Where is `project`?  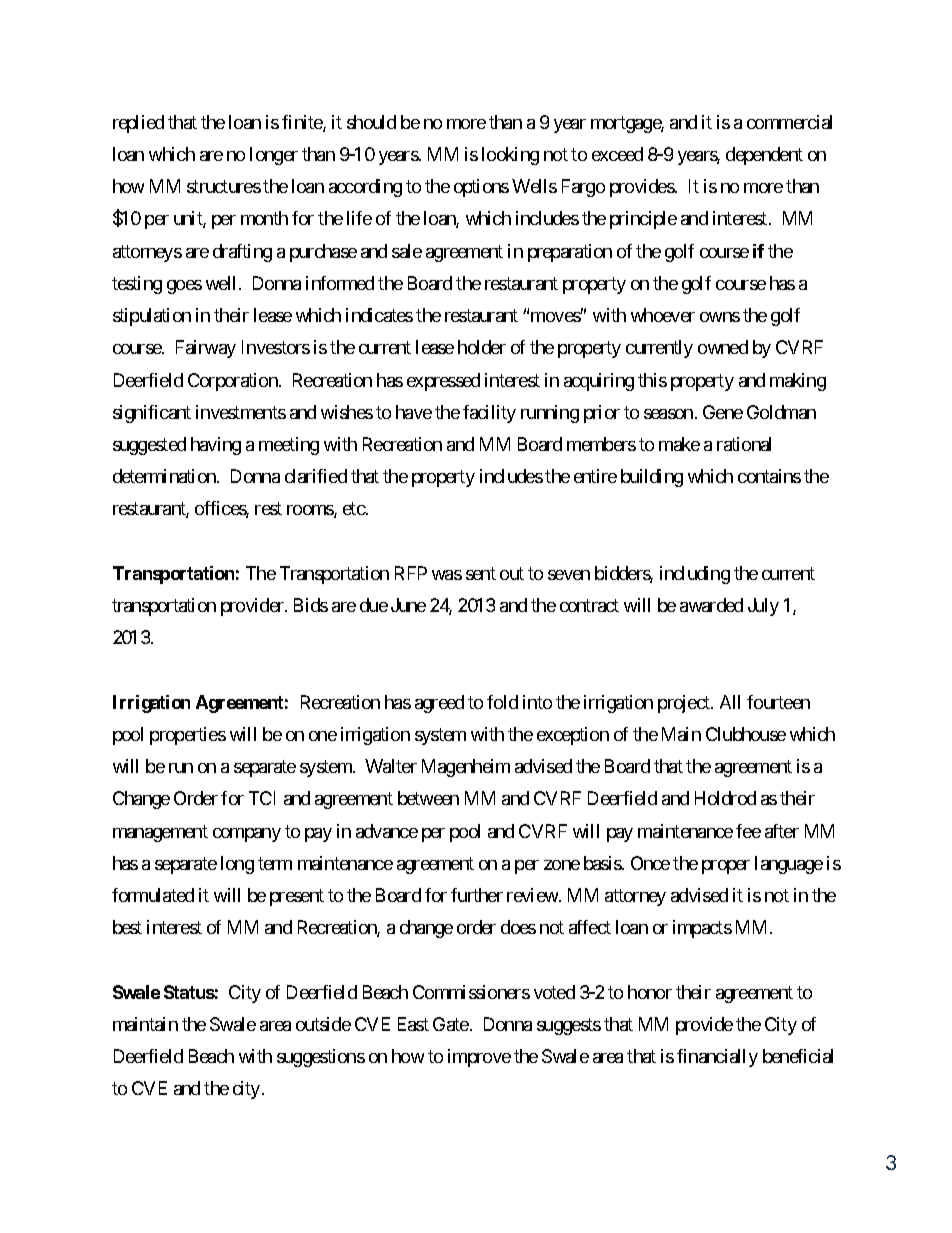 project is located at coordinates (685, 704).
